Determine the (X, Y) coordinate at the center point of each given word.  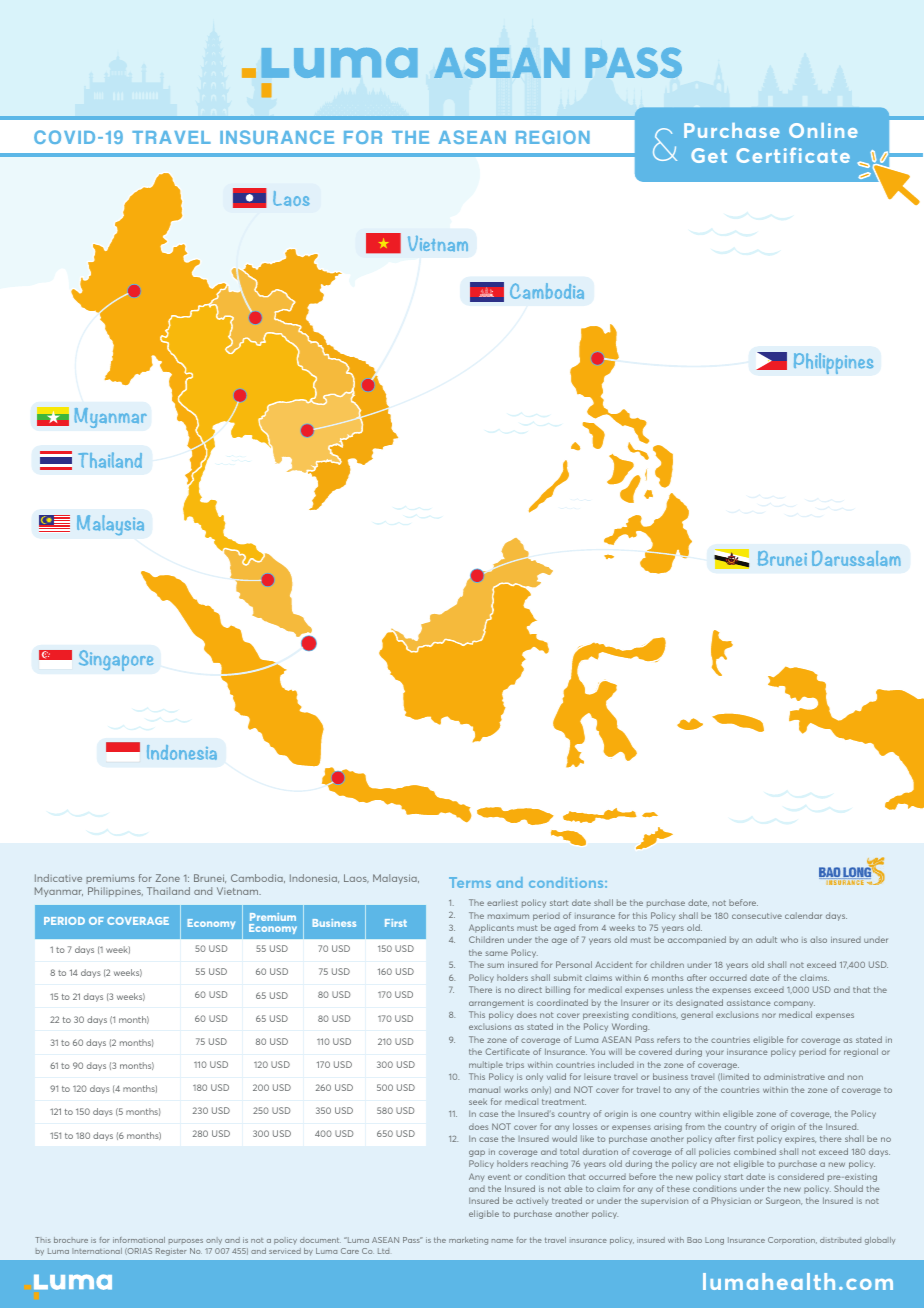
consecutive (757, 916)
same (497, 953)
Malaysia (396, 879)
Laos (356, 878)
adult (766, 939)
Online (823, 130)
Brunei (210, 878)
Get (709, 155)
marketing (468, 1241)
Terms (470, 882)
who (789, 939)
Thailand (168, 891)
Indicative (58, 878)
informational (139, 1240)
